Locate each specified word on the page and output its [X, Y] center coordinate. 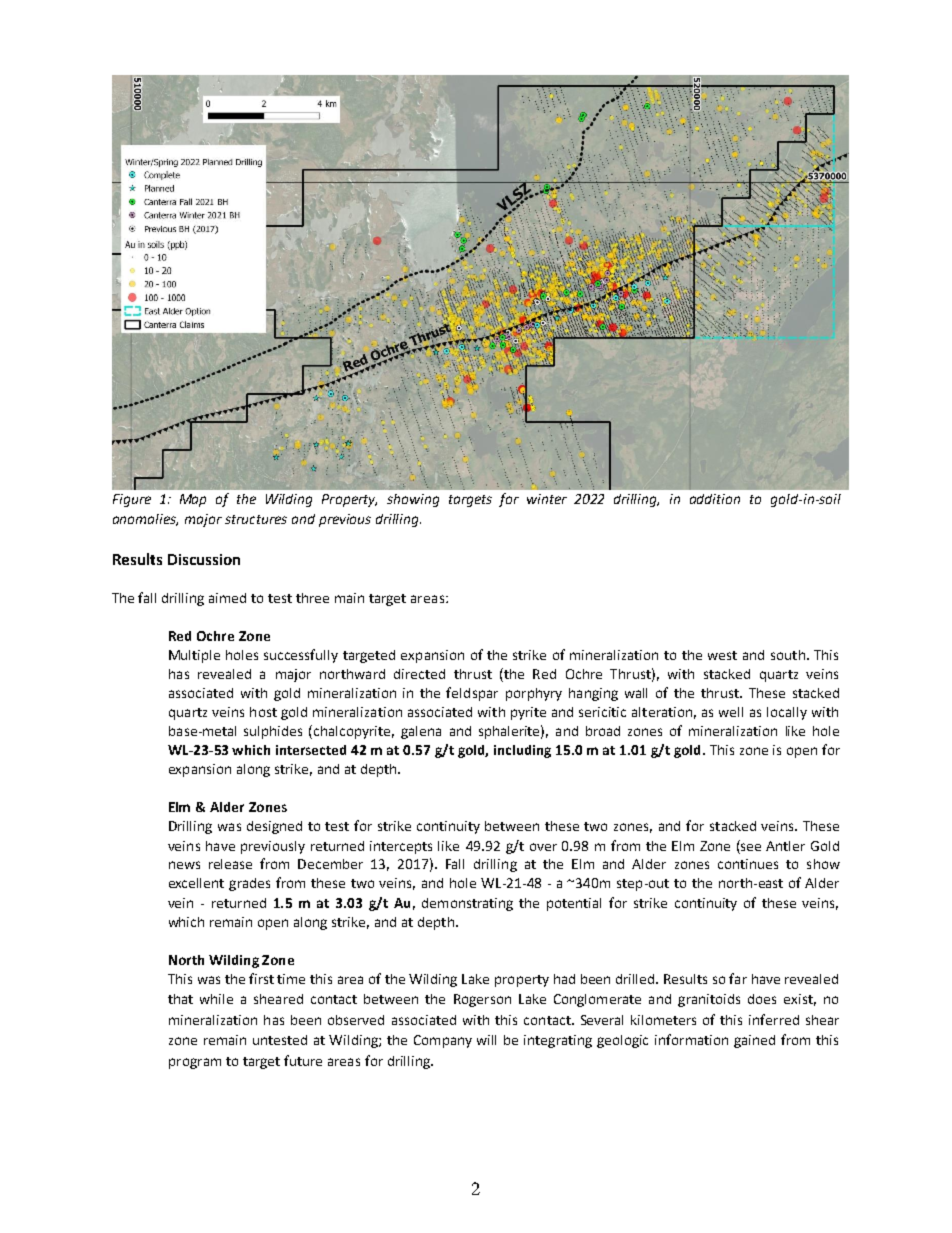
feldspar [472, 694]
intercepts [401, 847]
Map [193, 500]
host [263, 712]
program [195, 1063]
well [731, 712]
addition [715, 499]
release [230, 864]
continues [748, 864]
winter [547, 499]
